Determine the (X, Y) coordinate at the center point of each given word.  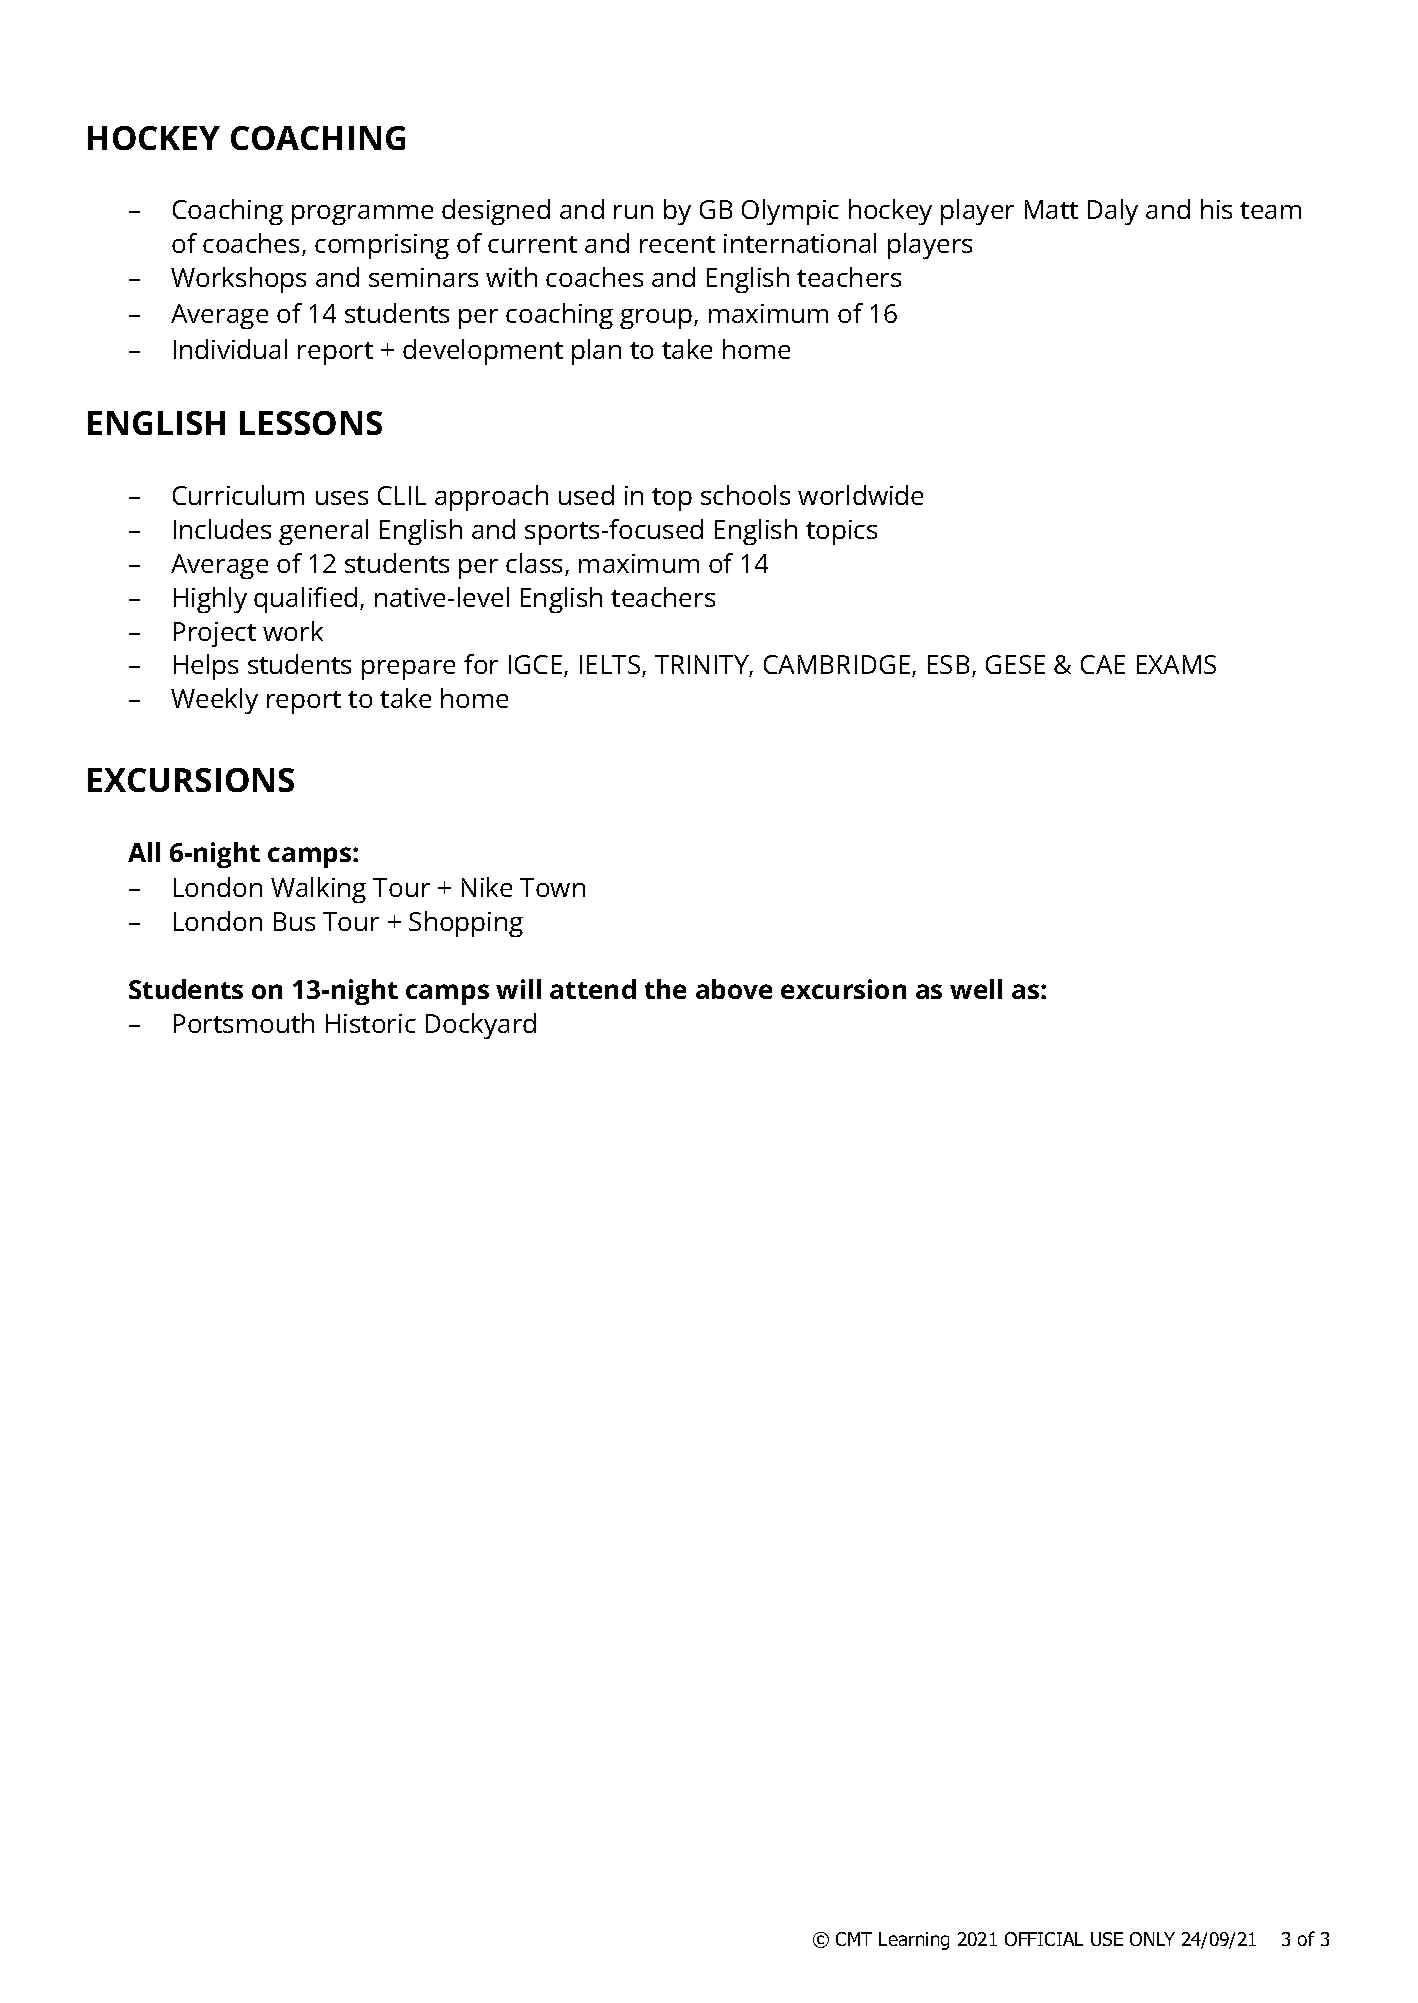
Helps (206, 667)
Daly (1113, 212)
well (976, 989)
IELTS (611, 666)
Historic (371, 1023)
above (734, 989)
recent (677, 244)
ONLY (1152, 1939)
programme (362, 215)
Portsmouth (244, 1023)
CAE (1103, 664)
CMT (854, 1939)
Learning (914, 1941)
